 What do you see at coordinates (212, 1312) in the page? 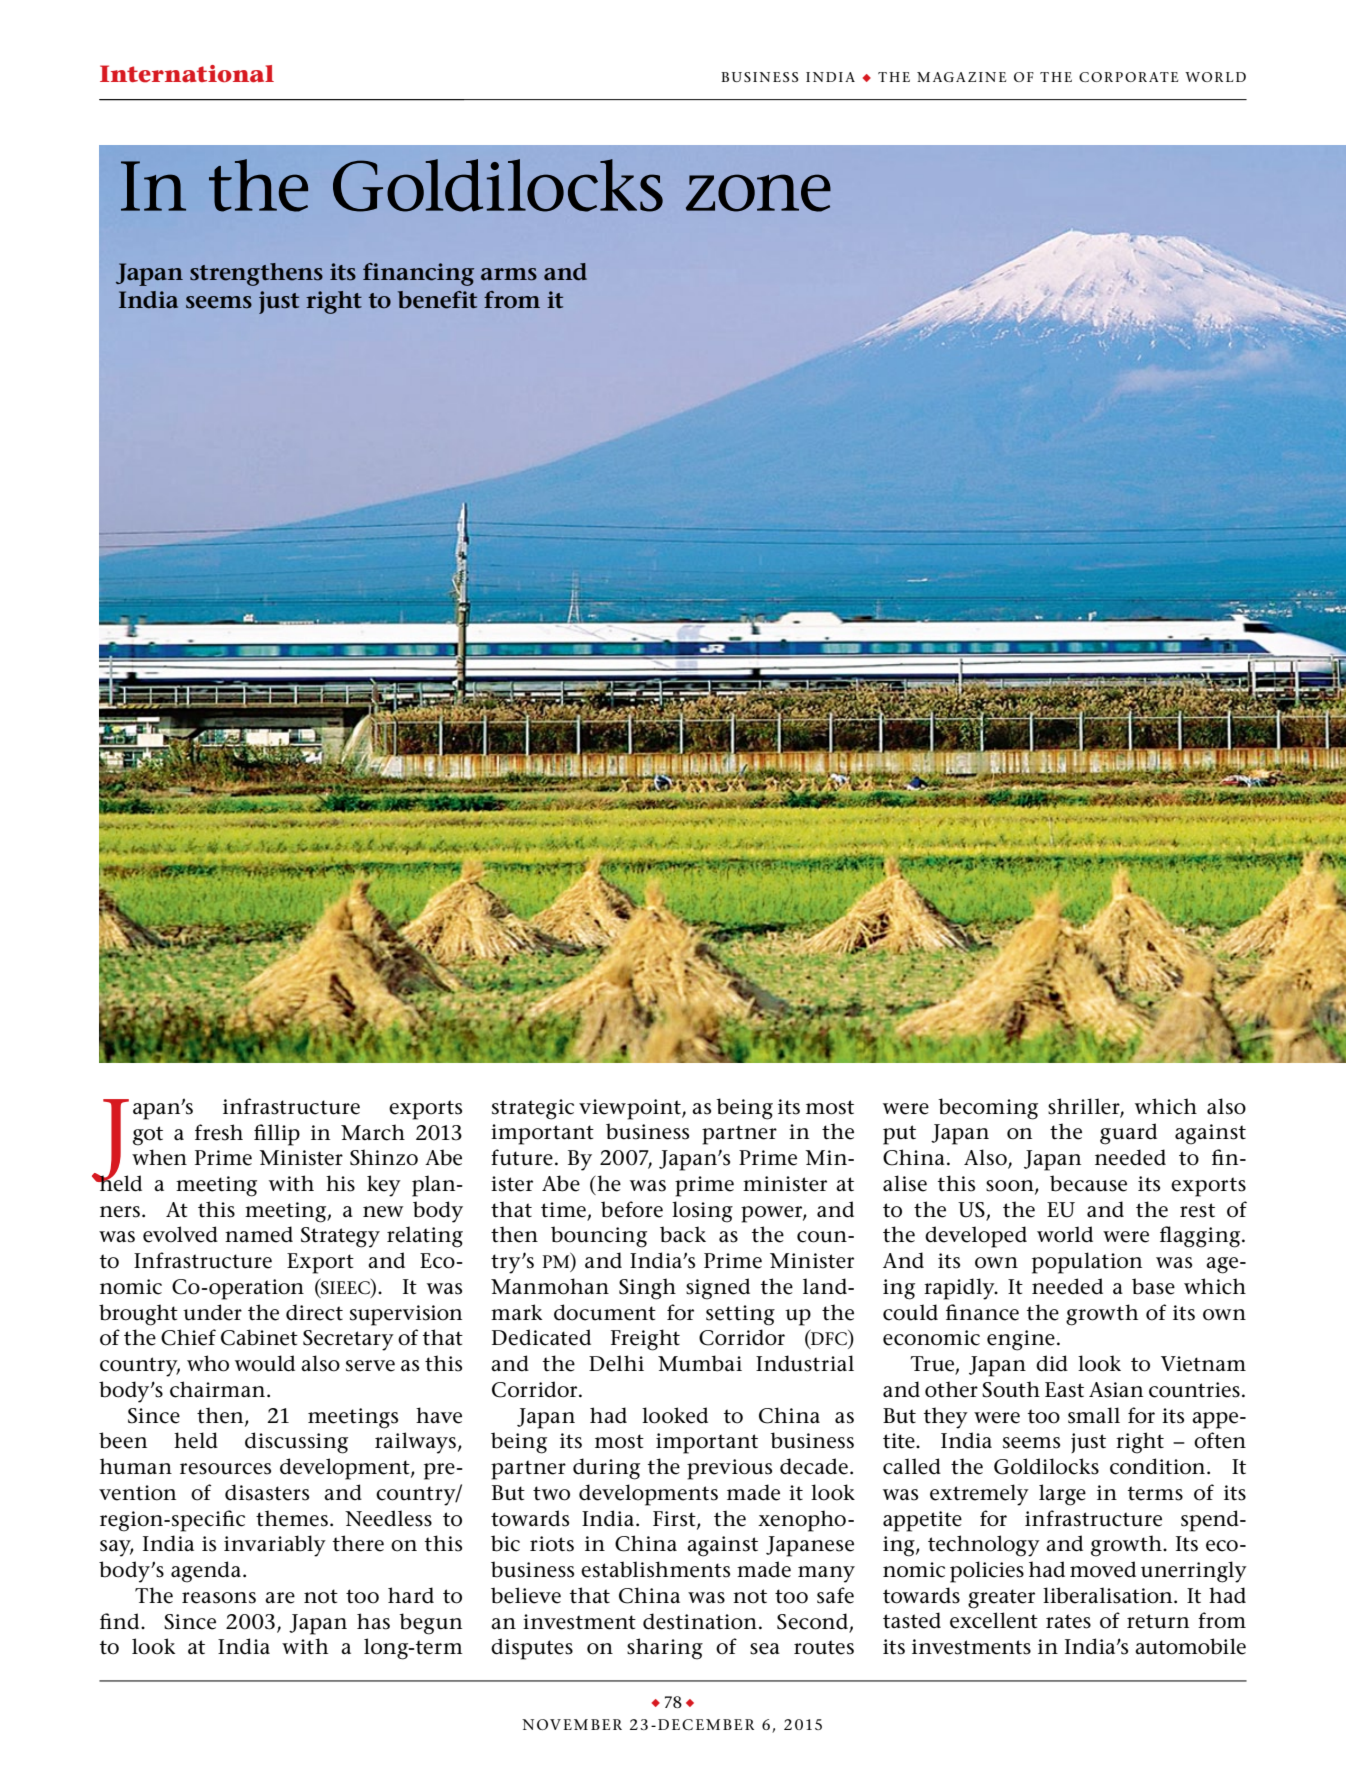
I see `under` at bounding box center [212, 1312].
